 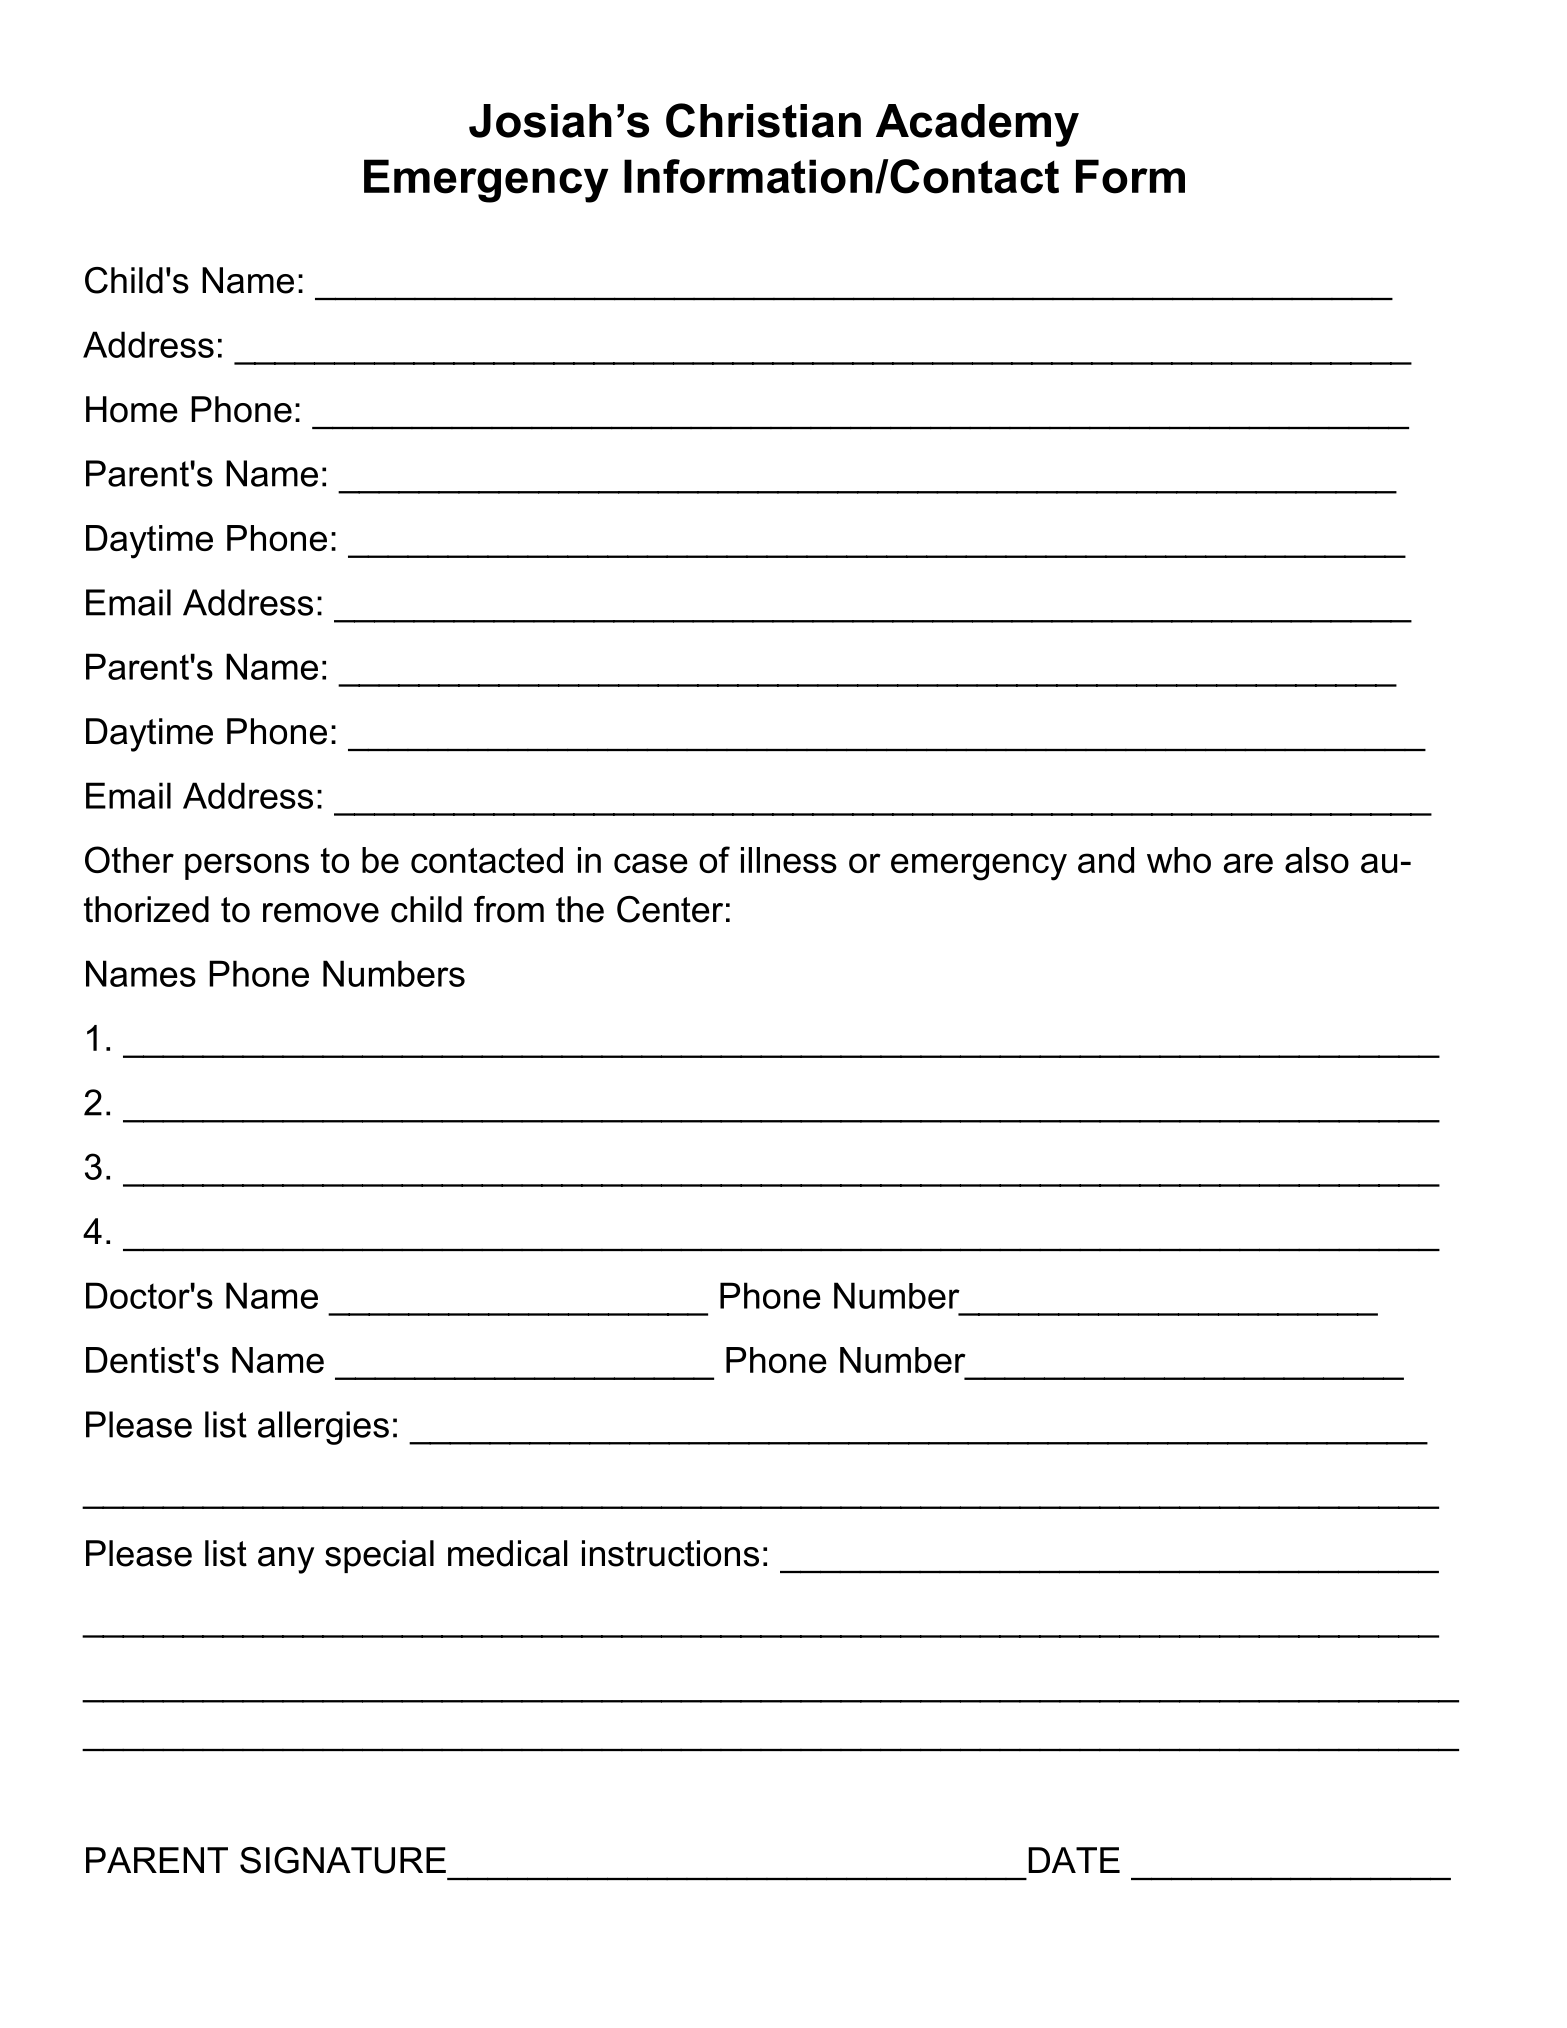 I want to click on Christian, so click(x=763, y=120).
